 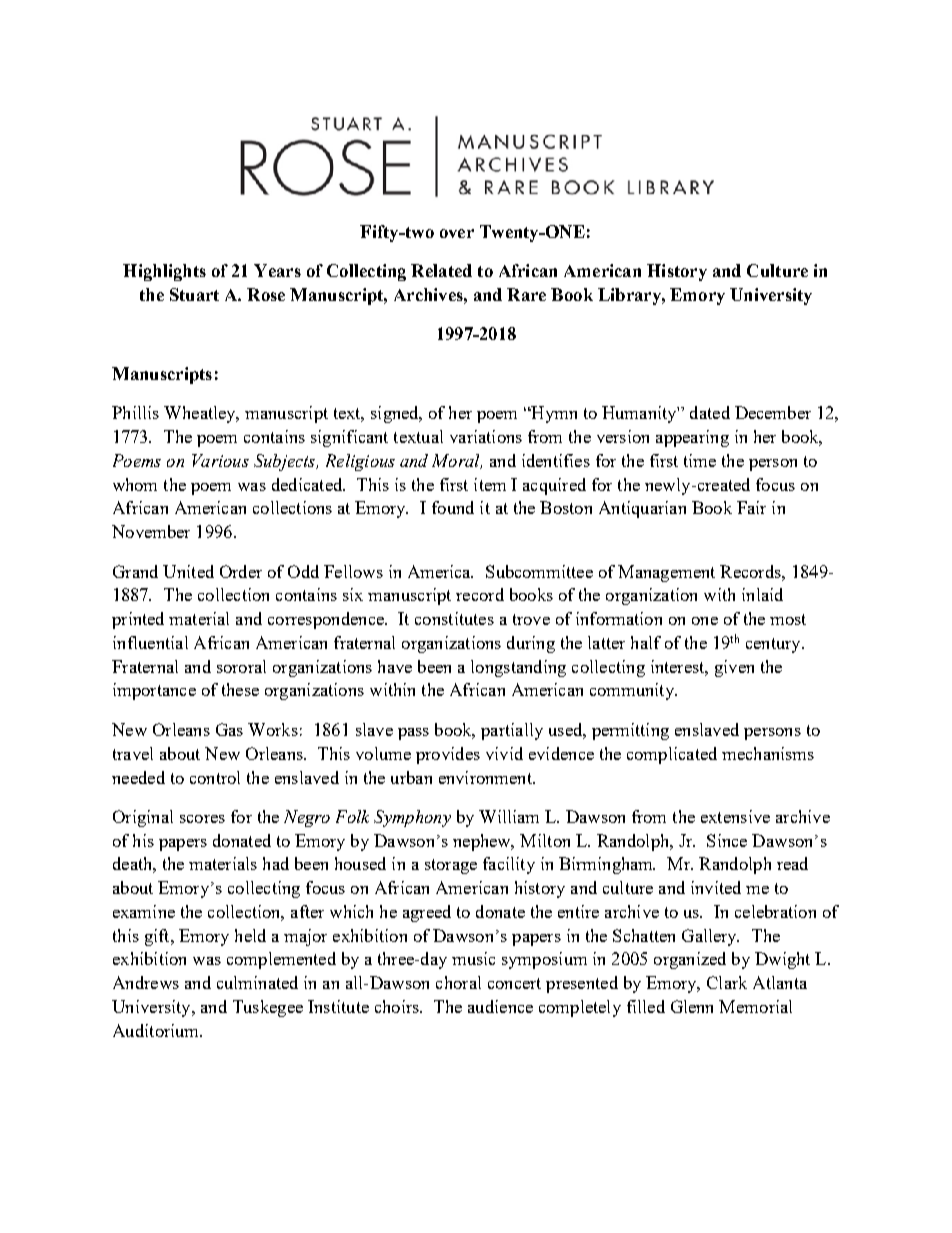 What do you see at coordinates (526, 294) in the document?
I see `Rare` at bounding box center [526, 294].
